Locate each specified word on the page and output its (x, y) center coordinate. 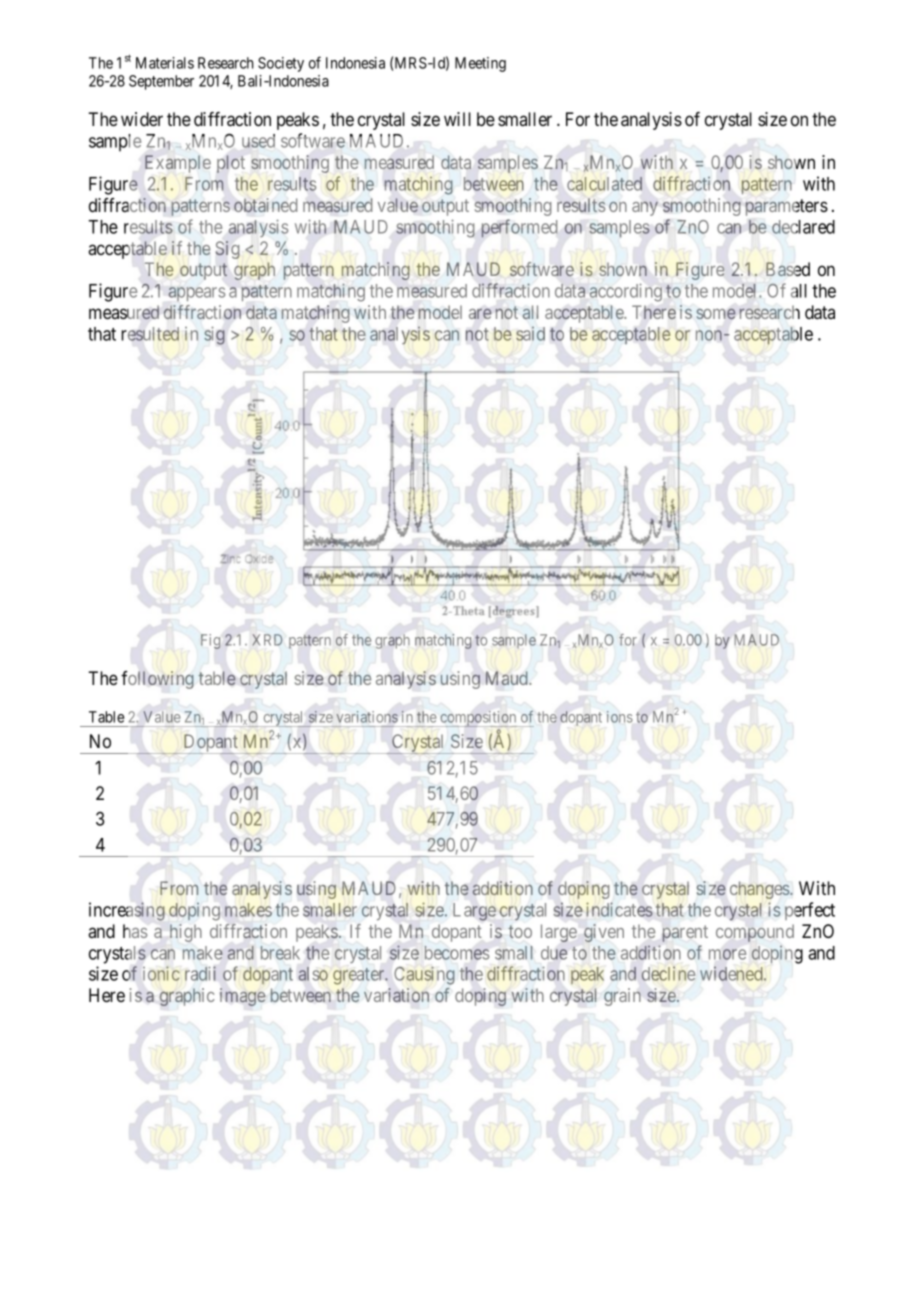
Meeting (480, 64)
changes (760, 890)
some (716, 314)
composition (478, 719)
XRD (267, 640)
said (530, 334)
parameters (786, 207)
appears (196, 294)
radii (200, 973)
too (520, 931)
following (157, 680)
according (626, 293)
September (161, 82)
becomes (457, 953)
